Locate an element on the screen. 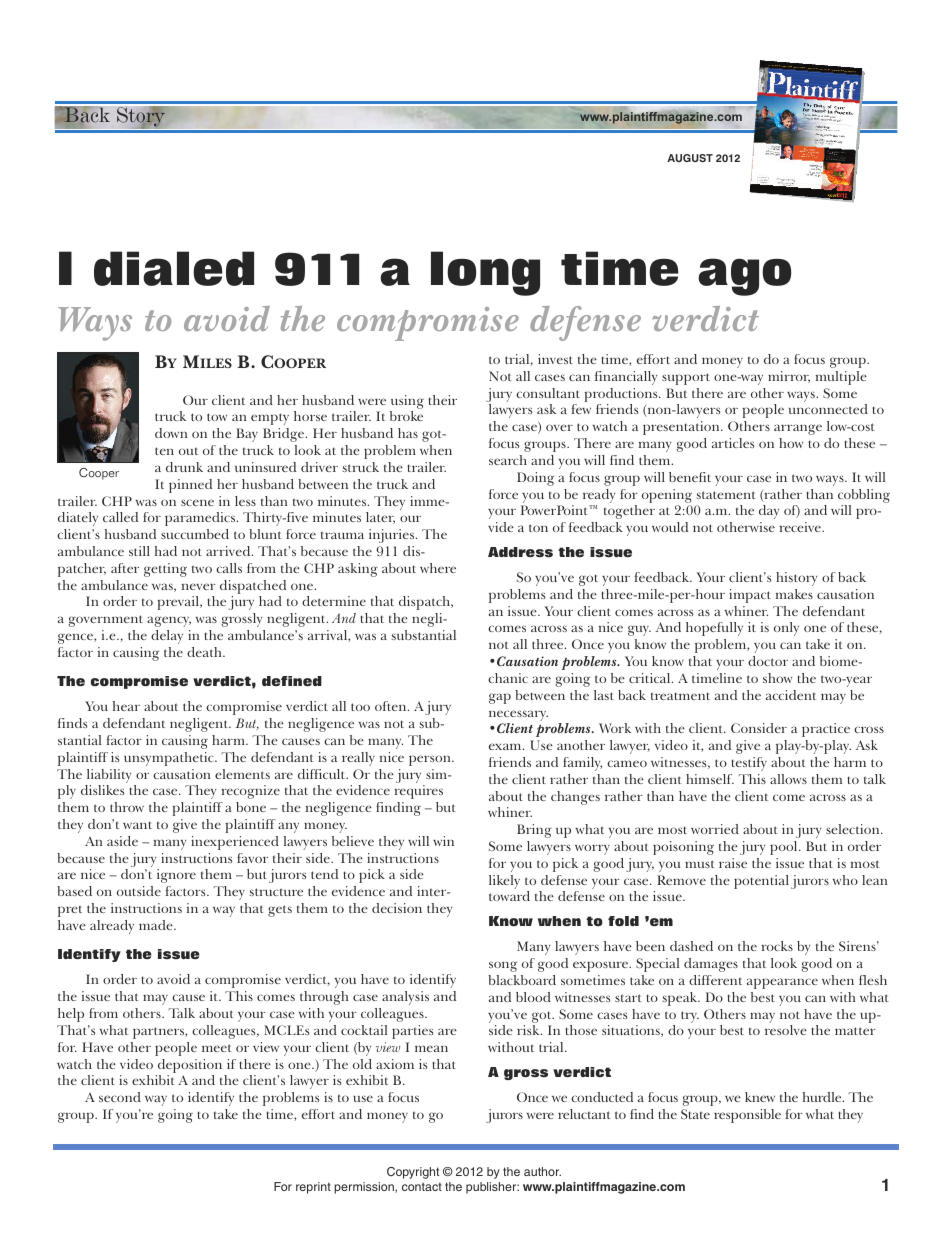 This screenshot has width=952, height=1233. long is located at coordinates (485, 273).
